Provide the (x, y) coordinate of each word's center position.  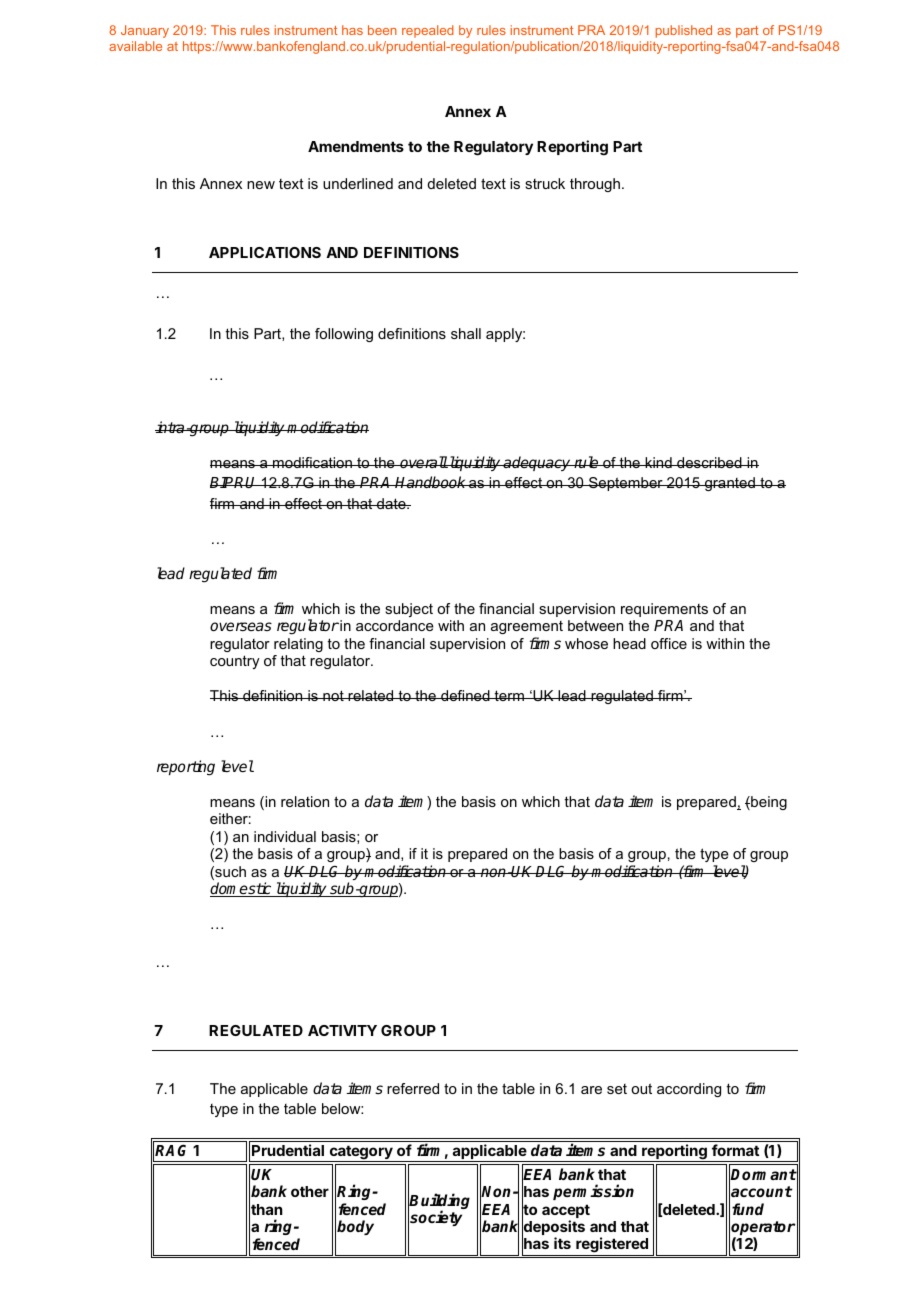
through (595, 185)
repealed (428, 31)
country (235, 662)
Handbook (431, 482)
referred (413, 1088)
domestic (242, 889)
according (689, 1090)
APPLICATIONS (265, 252)
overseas (241, 626)
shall (466, 333)
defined (465, 695)
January (145, 31)
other (310, 1191)
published (683, 31)
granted (730, 484)
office (669, 643)
